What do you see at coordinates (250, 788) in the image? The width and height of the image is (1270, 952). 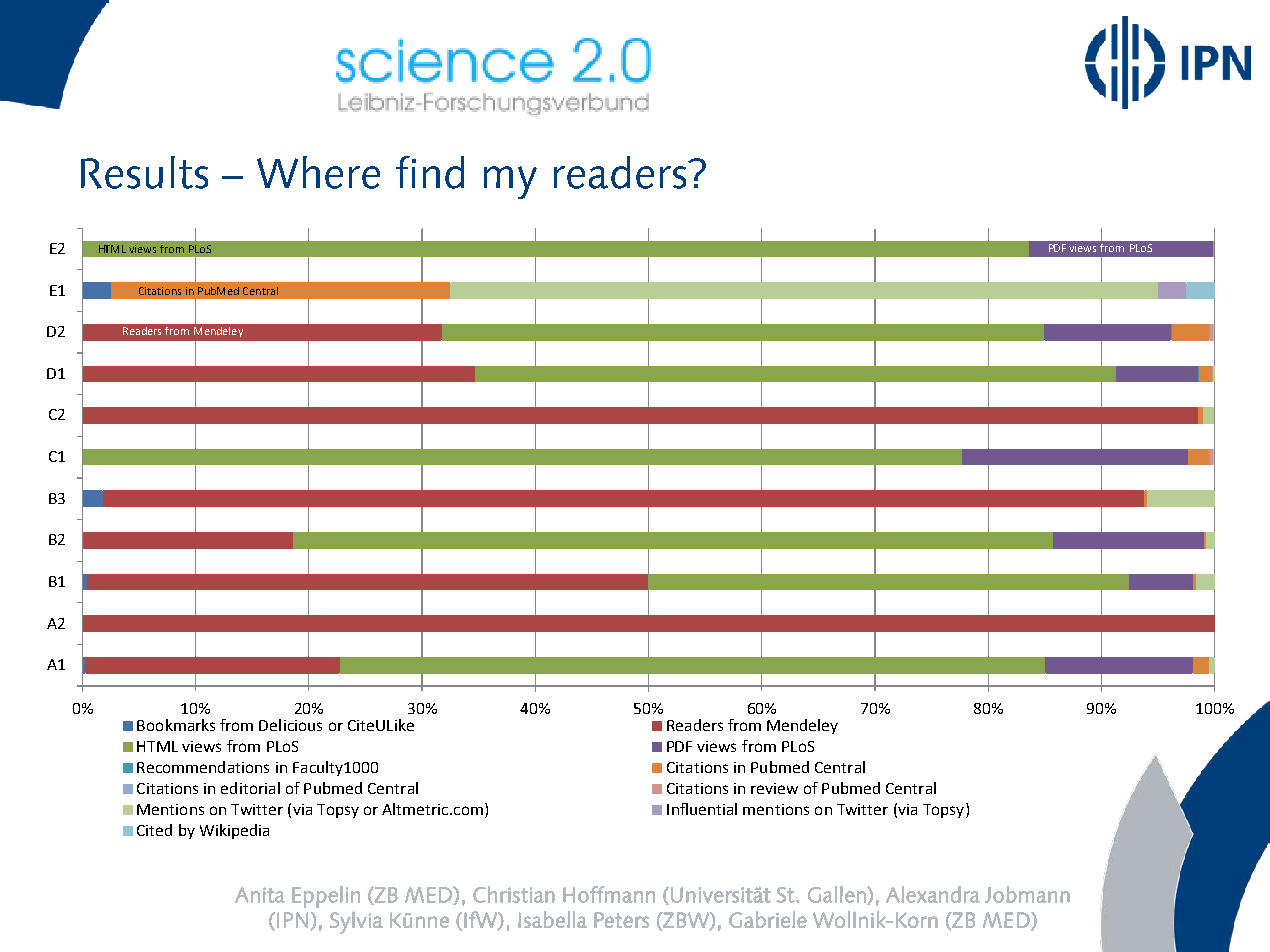 I see `editorial` at bounding box center [250, 788].
